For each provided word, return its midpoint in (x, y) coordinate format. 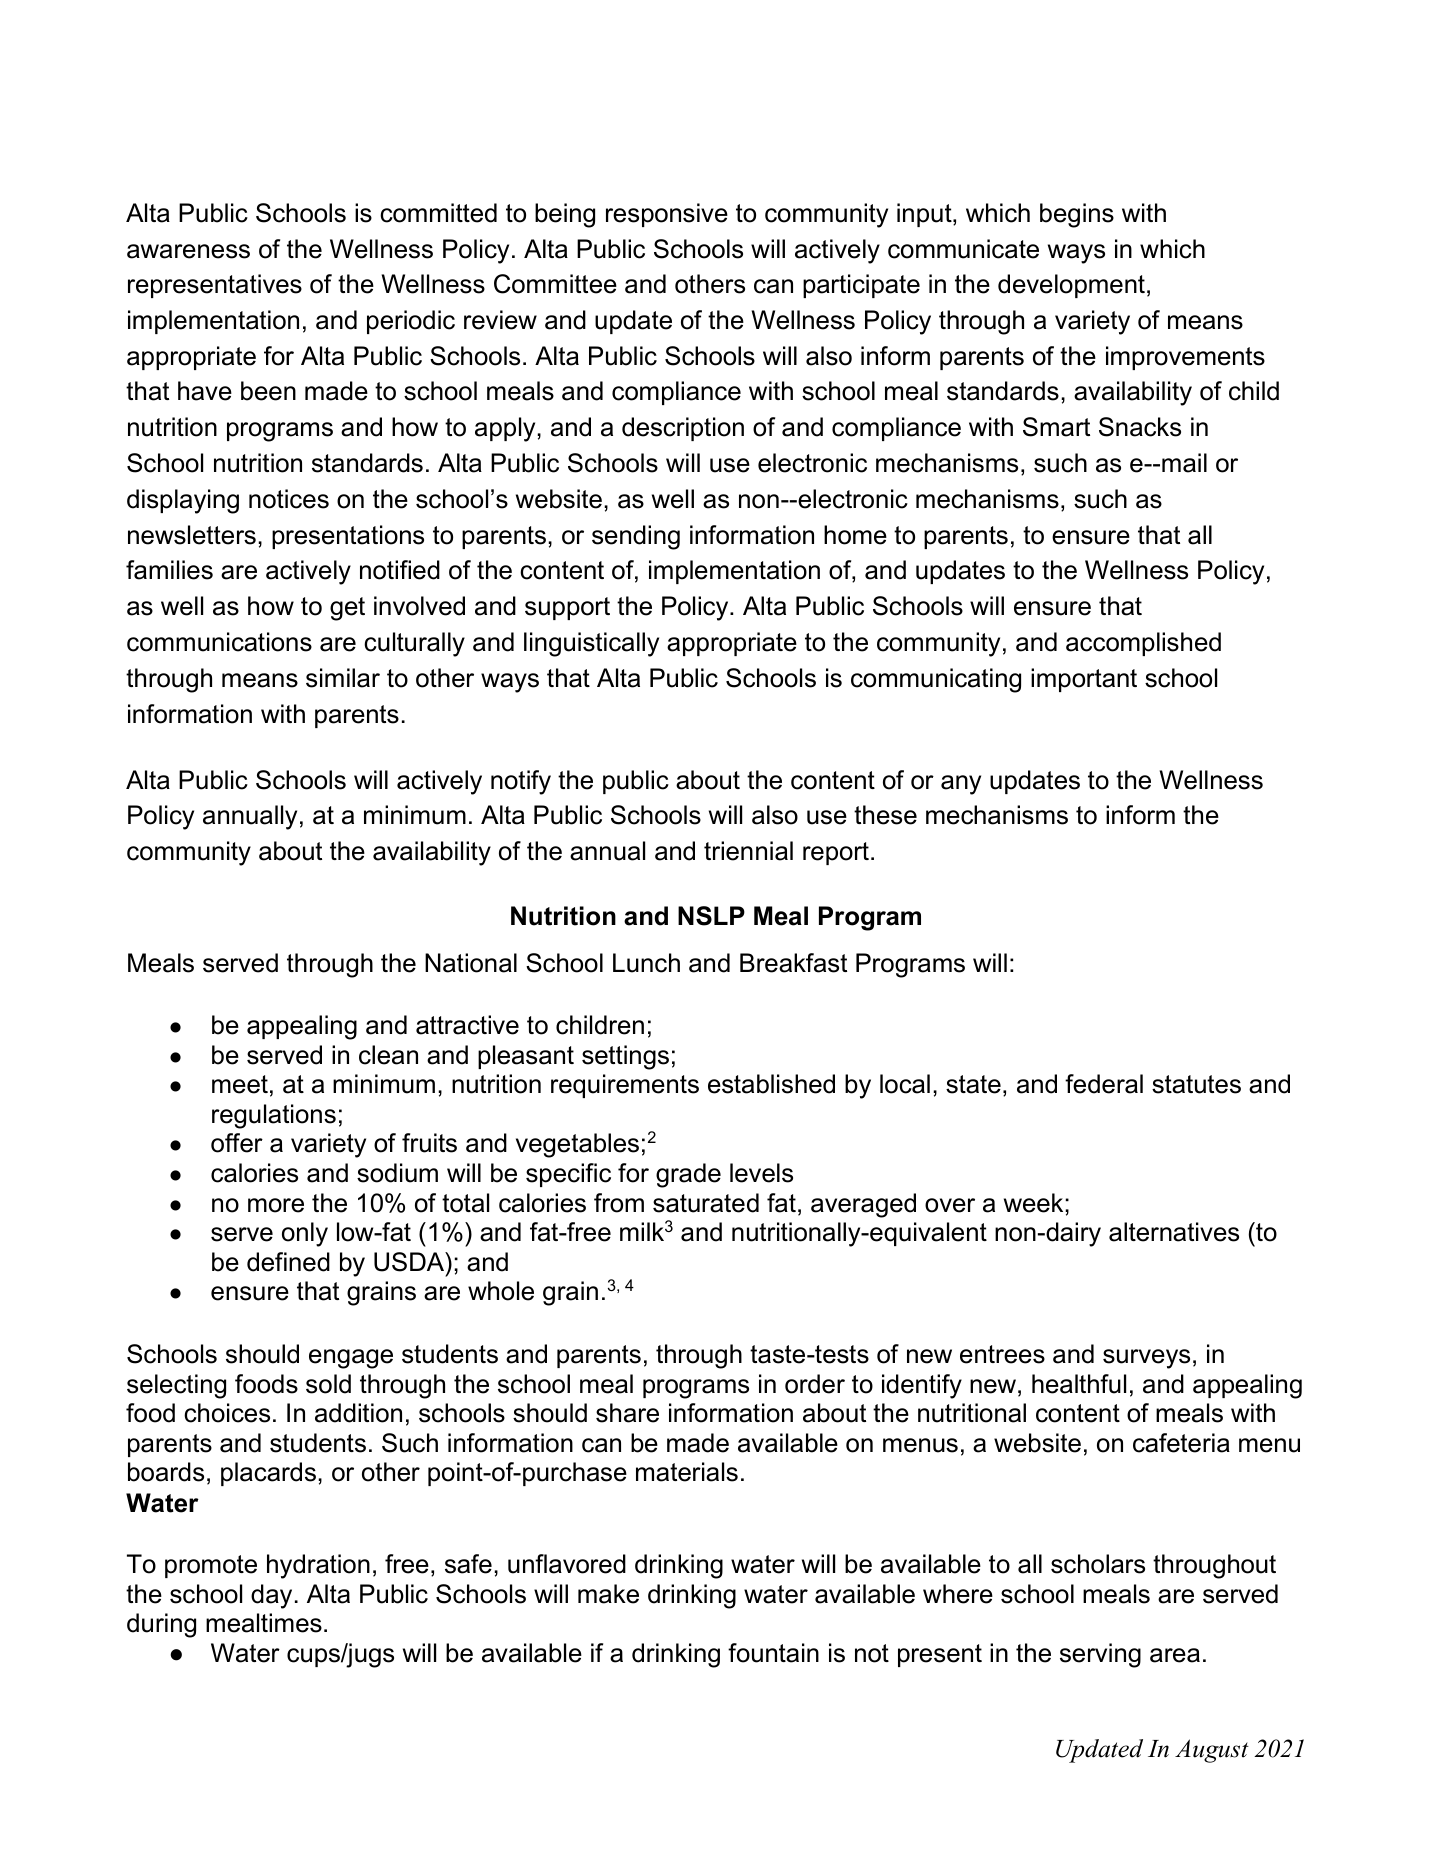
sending (636, 537)
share (627, 1413)
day (271, 1596)
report (836, 853)
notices (289, 499)
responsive (667, 215)
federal (1104, 1084)
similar (343, 678)
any (961, 785)
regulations (274, 1116)
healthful (1079, 1384)
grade (688, 1175)
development (1071, 286)
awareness (188, 251)
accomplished (1143, 644)
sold (328, 1384)
